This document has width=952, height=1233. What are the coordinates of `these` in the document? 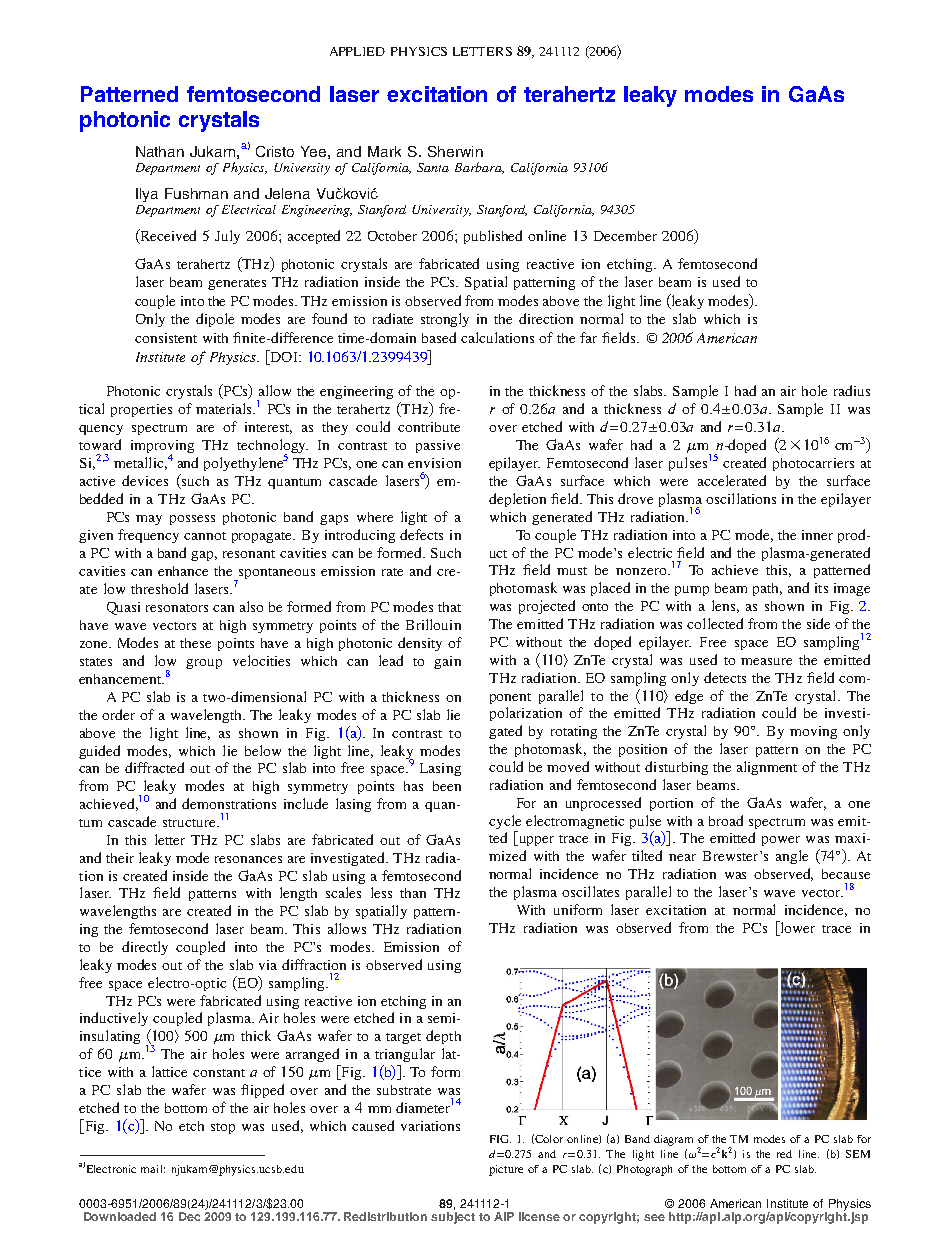 It's located at (195, 643).
